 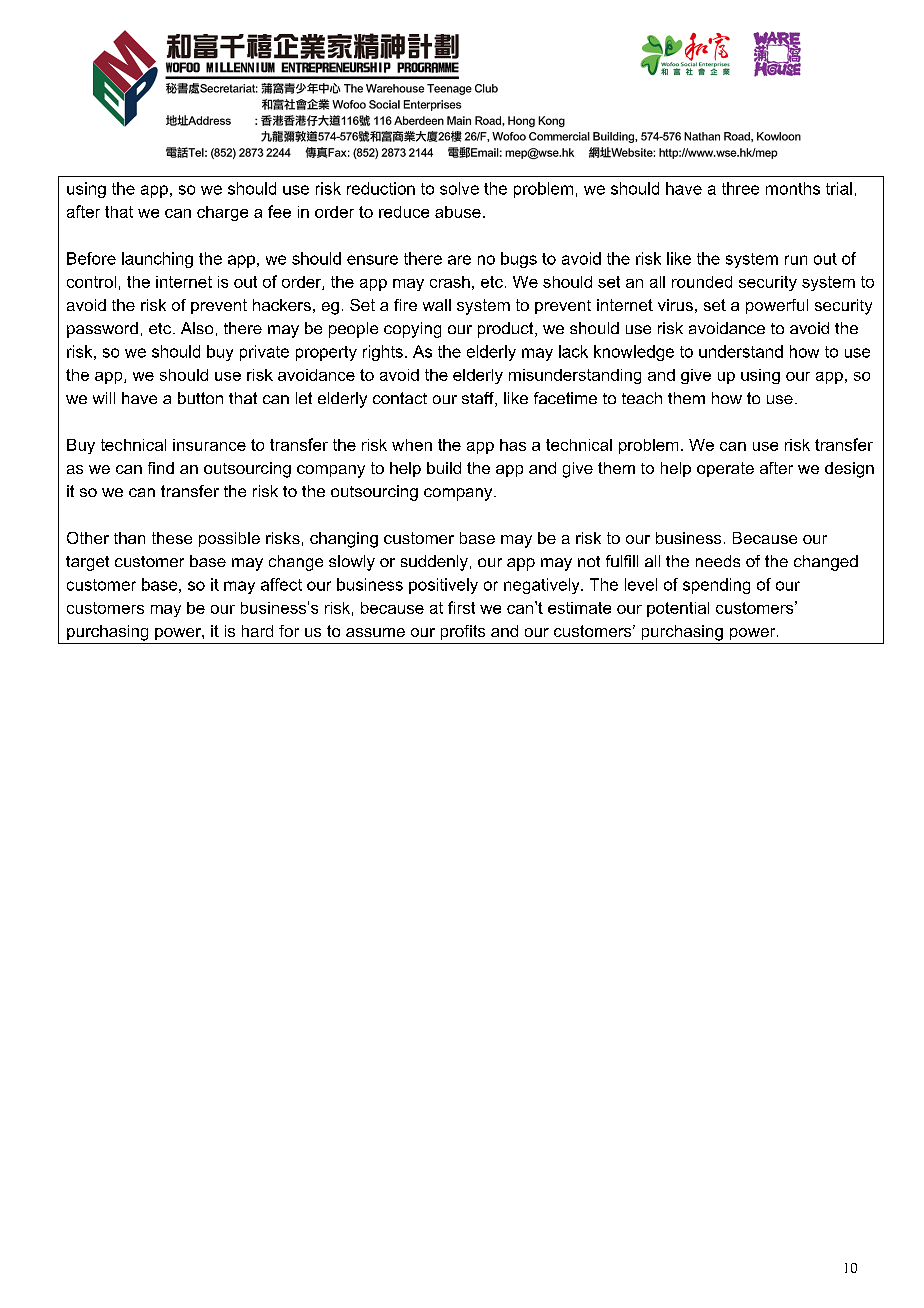 What do you see at coordinates (678, 609) in the document?
I see `potential` at bounding box center [678, 609].
